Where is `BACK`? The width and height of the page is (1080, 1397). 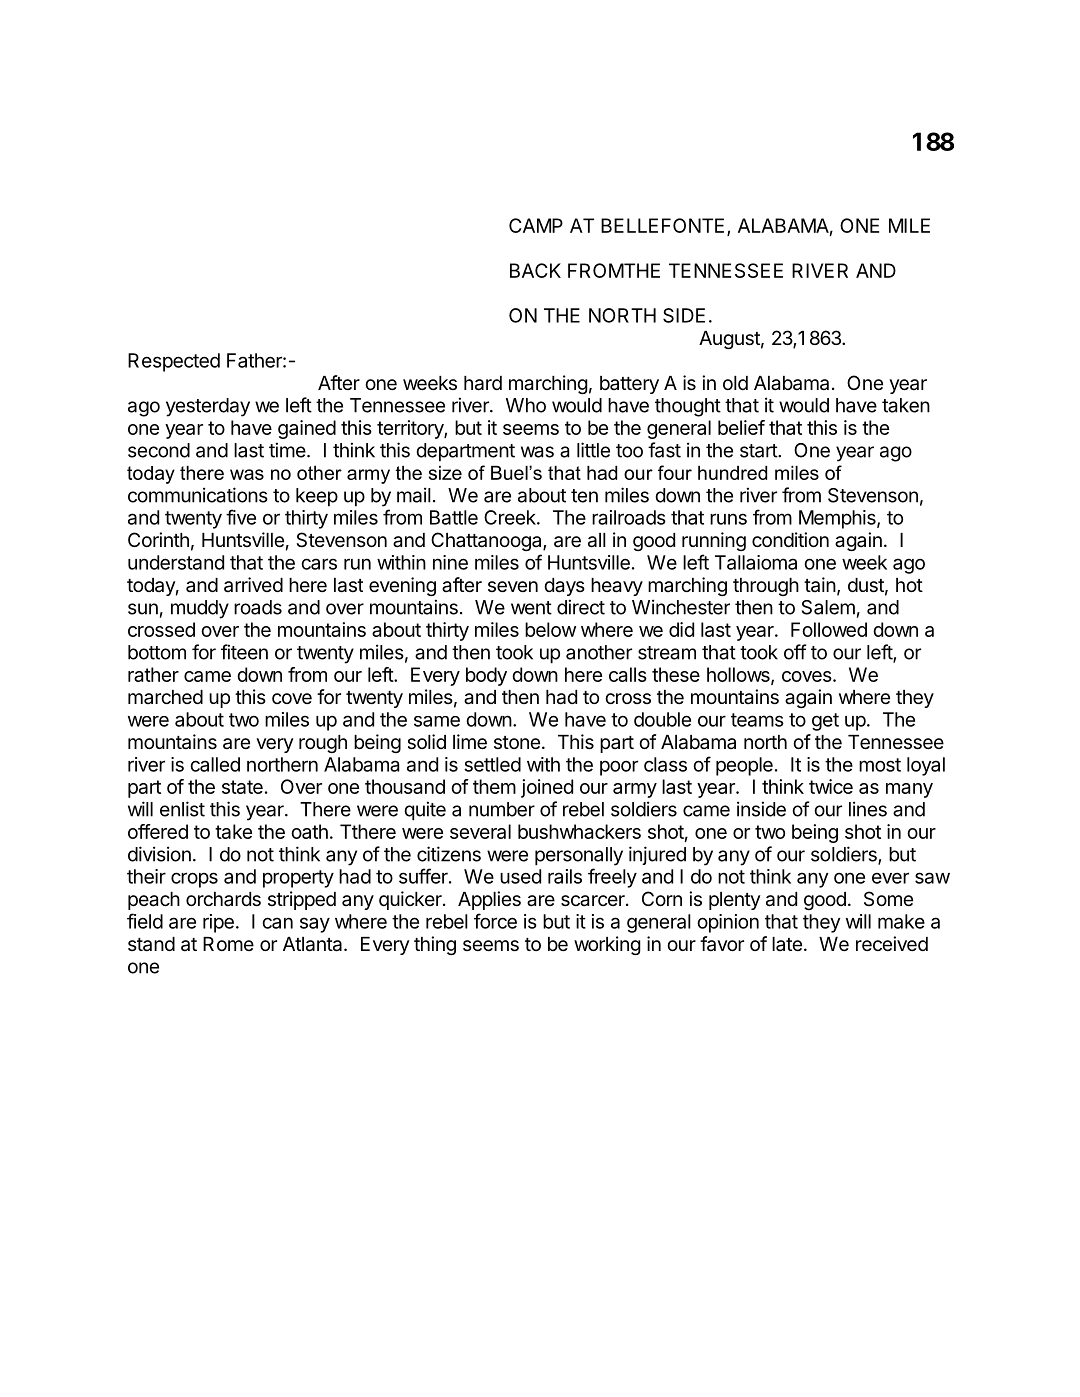 BACK is located at coordinates (535, 270).
